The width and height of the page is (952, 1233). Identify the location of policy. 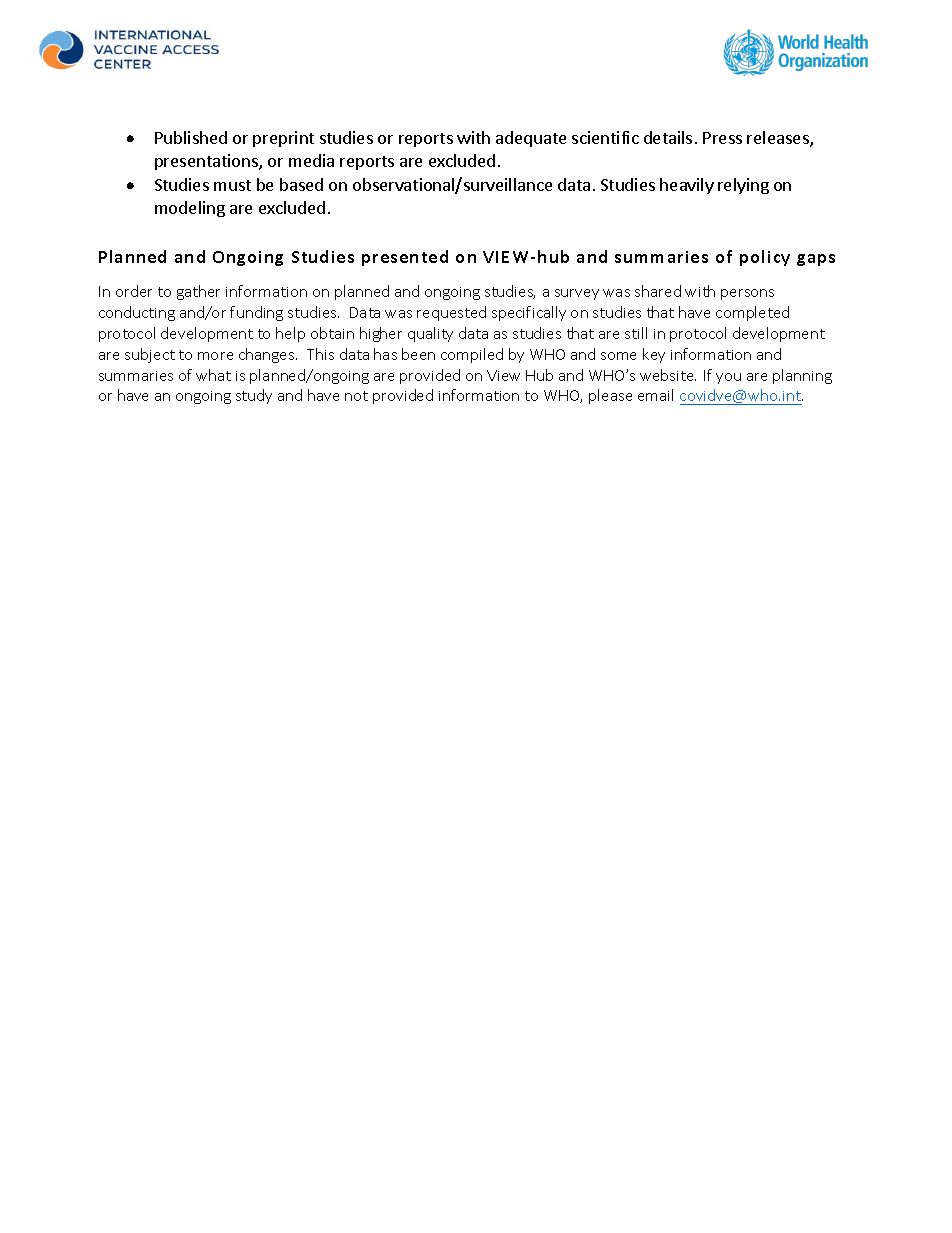
(765, 258).
